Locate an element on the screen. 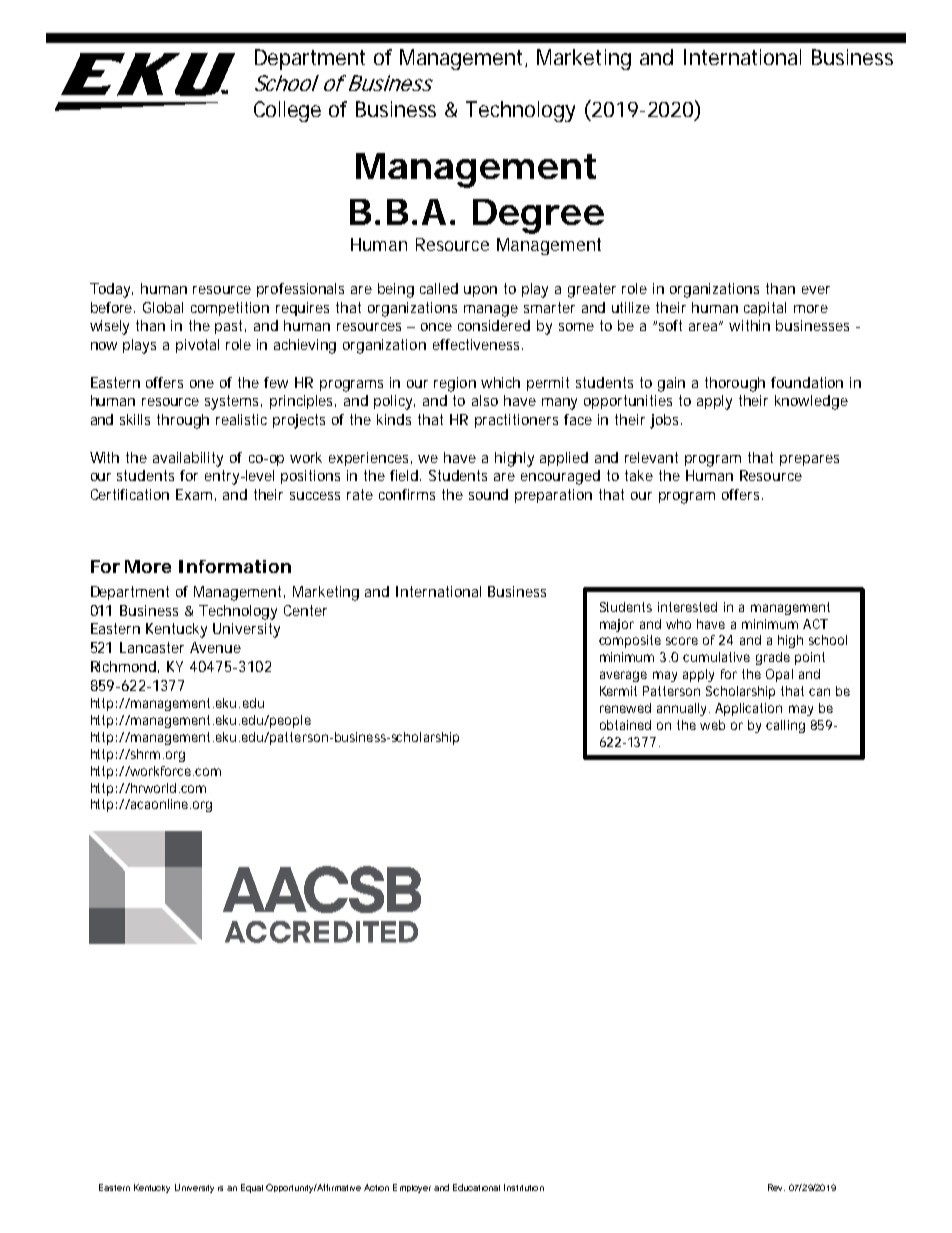 The width and height of the screenshot is (952, 1233). College is located at coordinates (287, 111).
